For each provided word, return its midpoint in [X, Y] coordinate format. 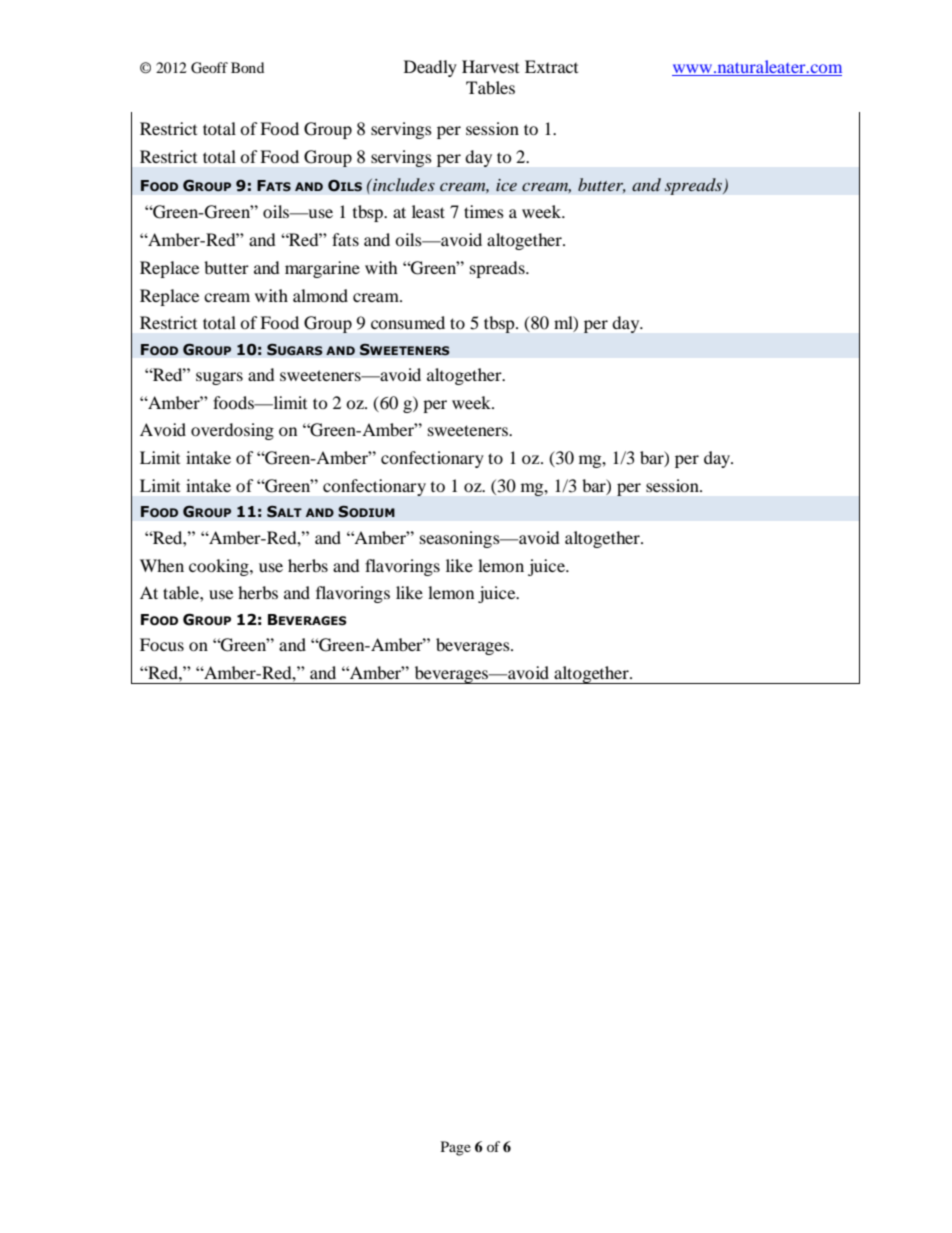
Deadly [430, 68]
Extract [551, 66]
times [484, 211]
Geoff [209, 68]
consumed [408, 322]
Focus [162, 644]
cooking [220, 567]
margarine [322, 269]
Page [456, 1148]
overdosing [232, 431]
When [162, 565]
